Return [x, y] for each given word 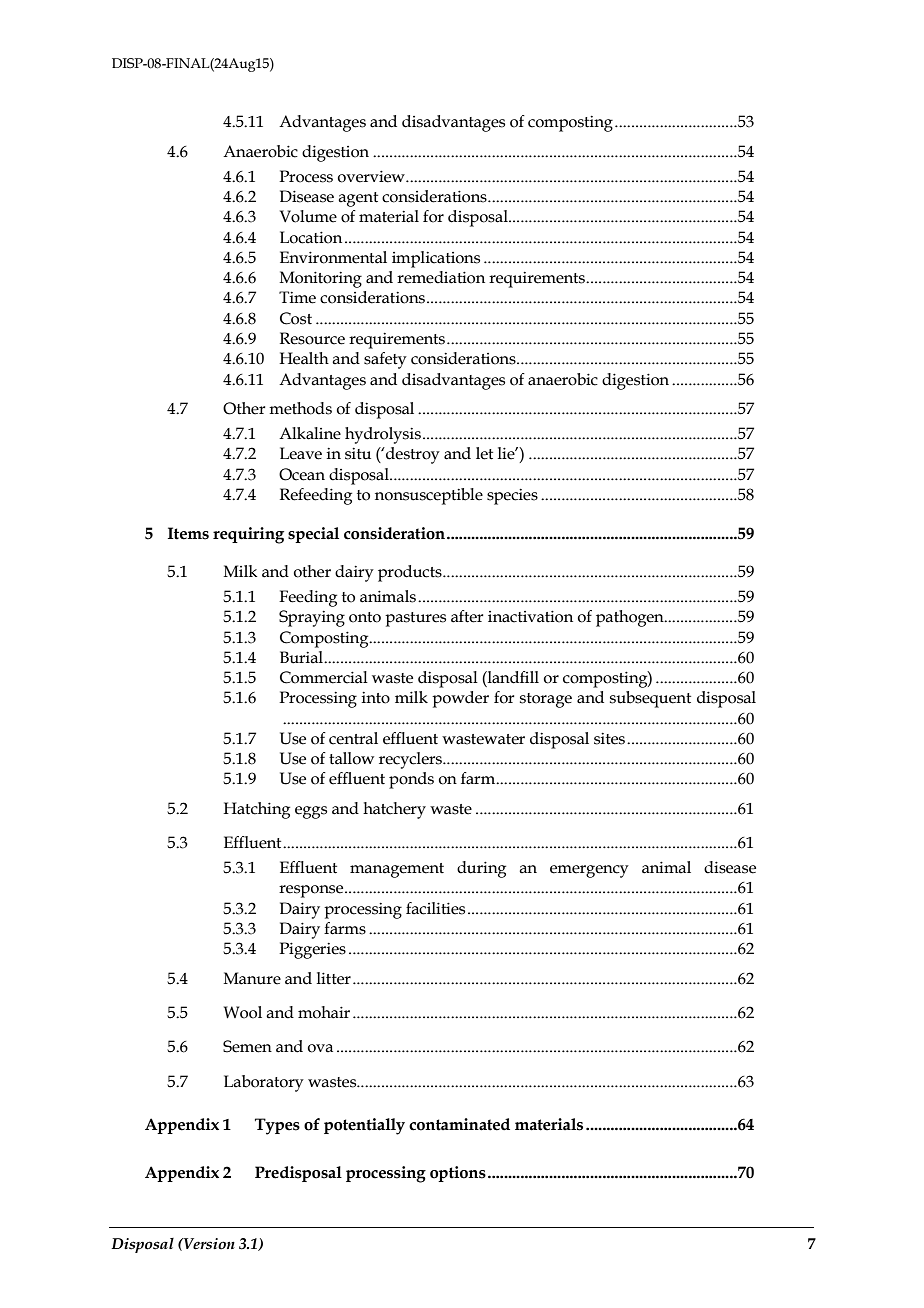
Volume [308, 216]
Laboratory [264, 1083]
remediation [441, 277]
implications [436, 259]
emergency [589, 871]
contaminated [459, 1124]
